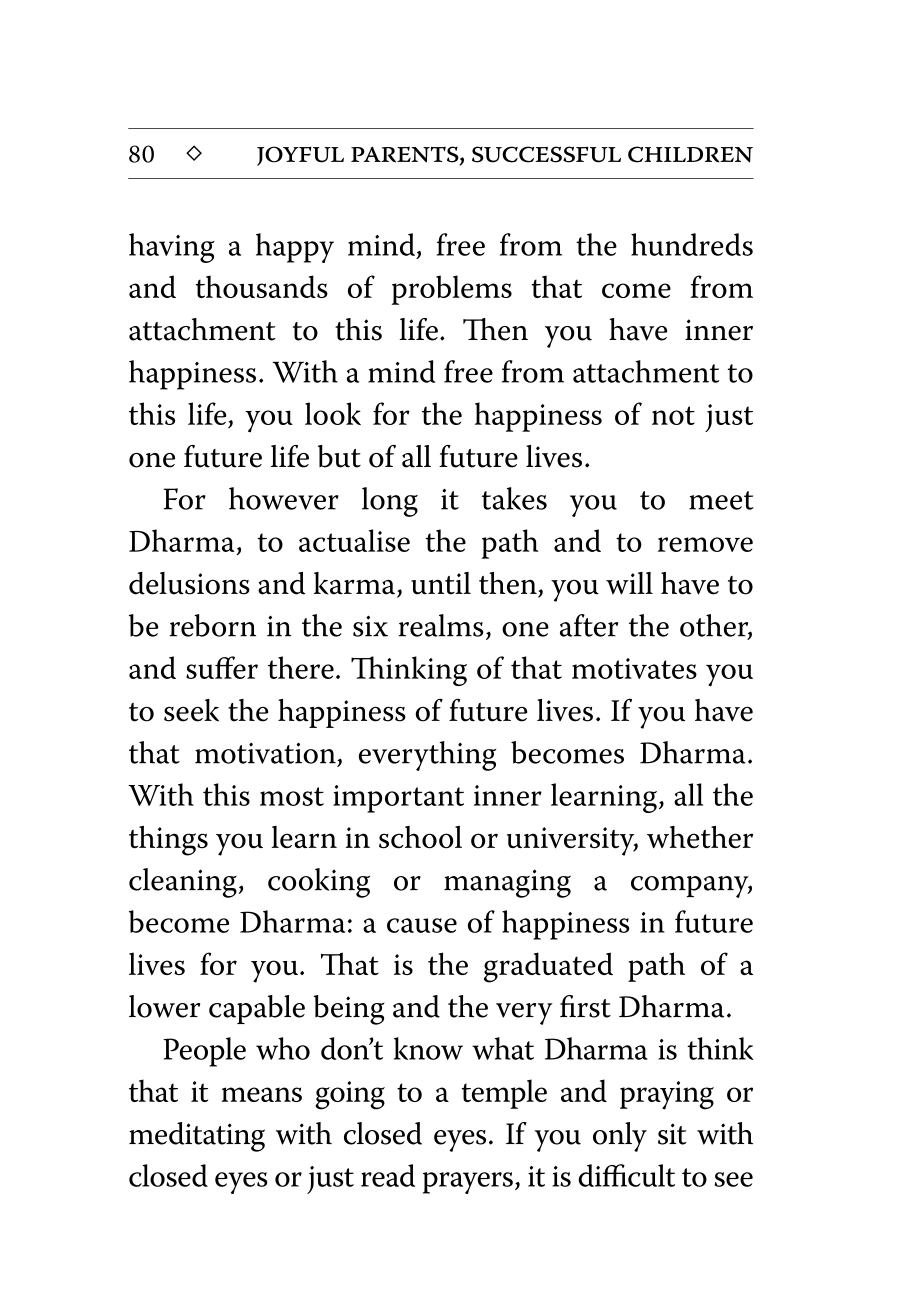 This screenshot has width=922, height=1316. What do you see at coordinates (197, 1137) in the screenshot?
I see `meditating` at bounding box center [197, 1137].
